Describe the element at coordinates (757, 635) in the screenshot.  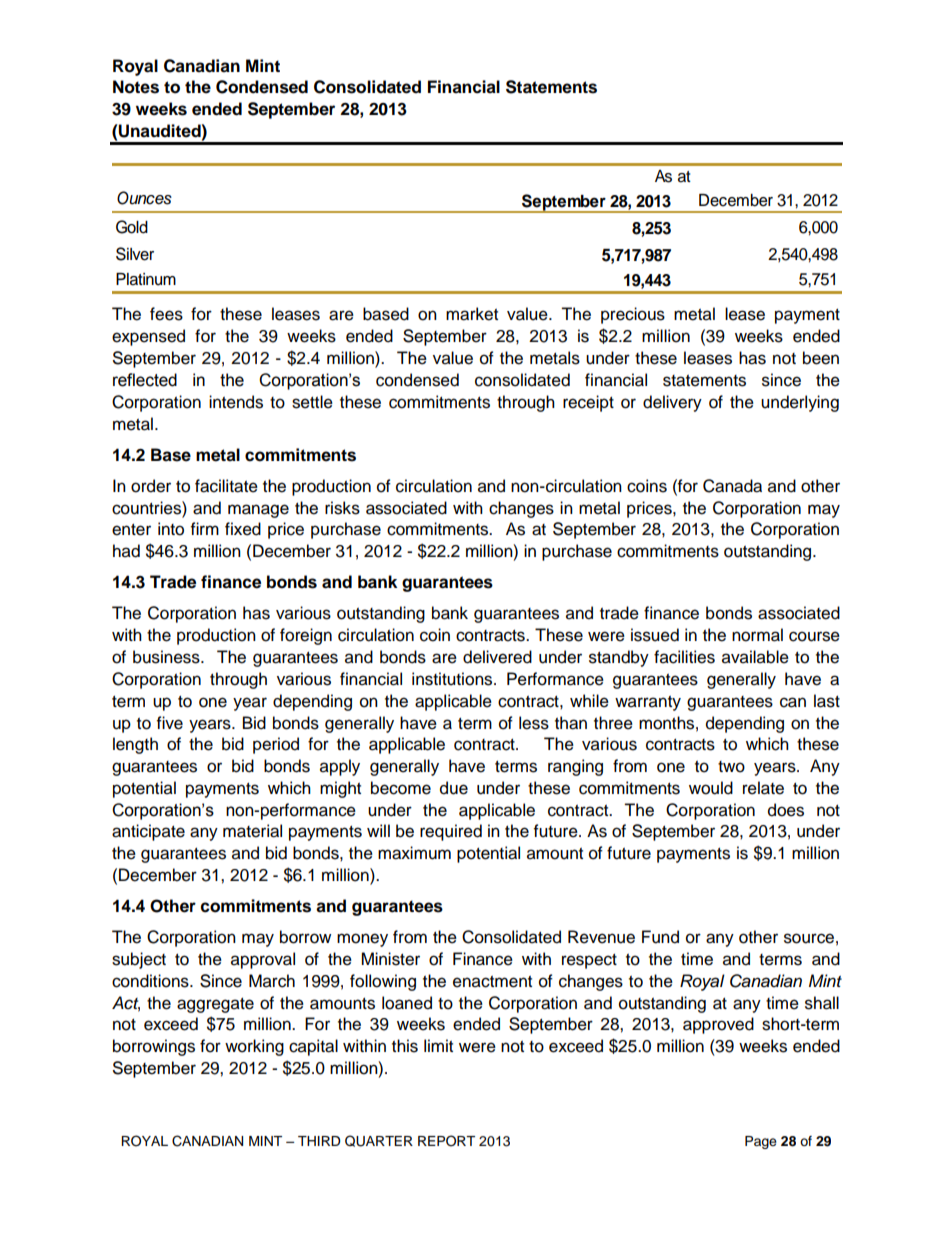
I see `normal` at that location.
